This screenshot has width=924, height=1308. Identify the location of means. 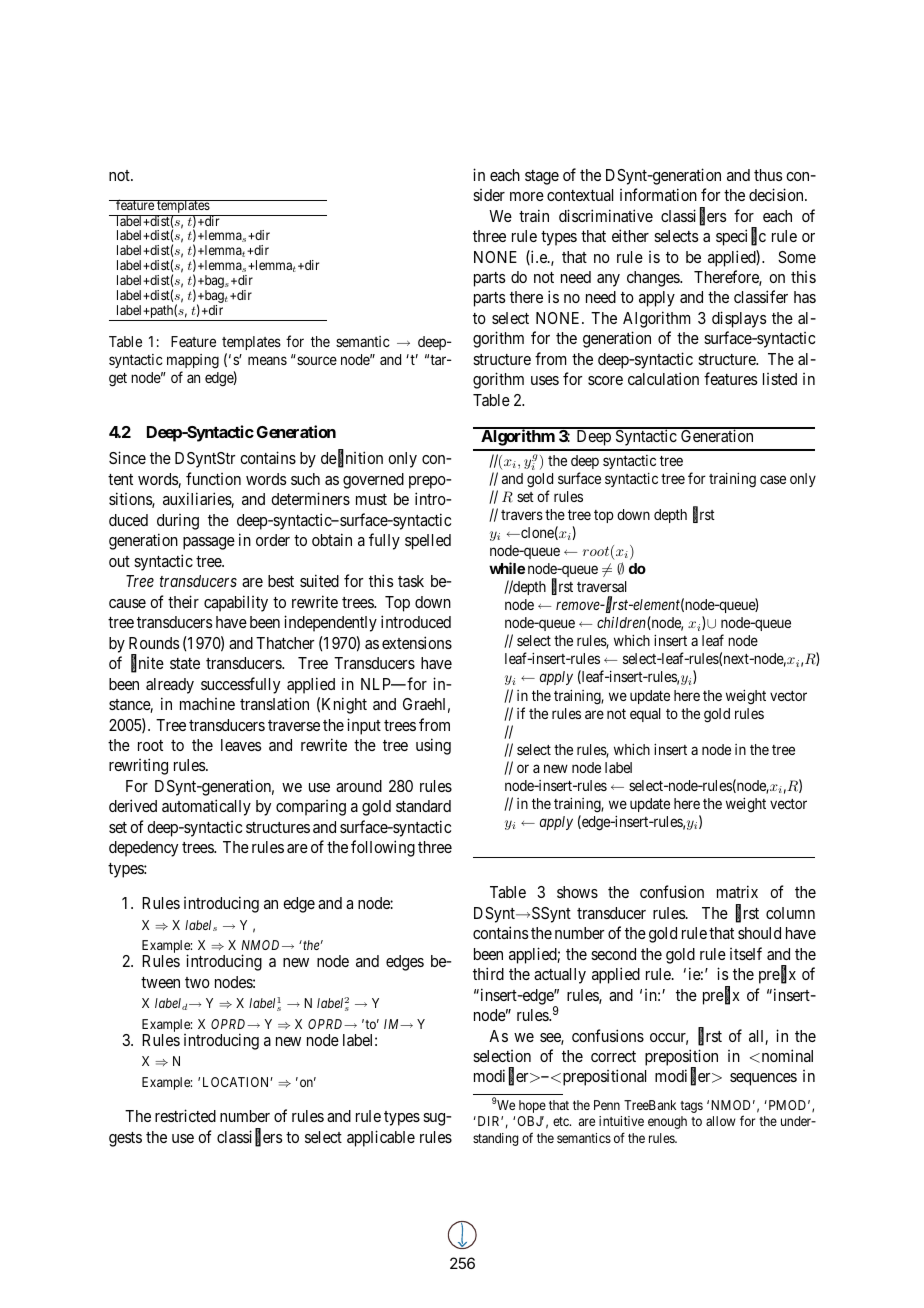
(267, 360).
